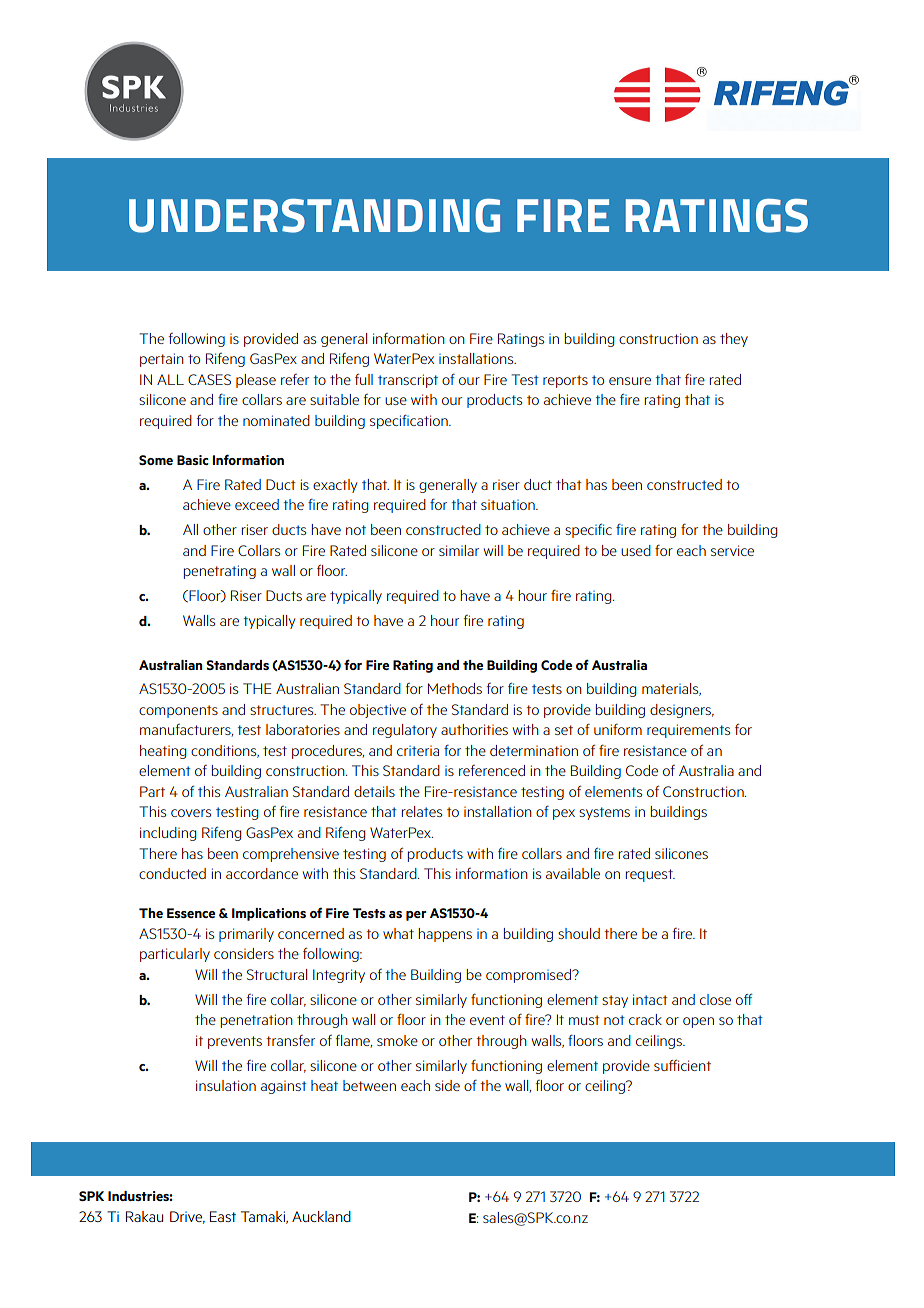 The image size is (924, 1308). Describe the element at coordinates (321, 1216) in the screenshot. I see `Auckland` at that location.
